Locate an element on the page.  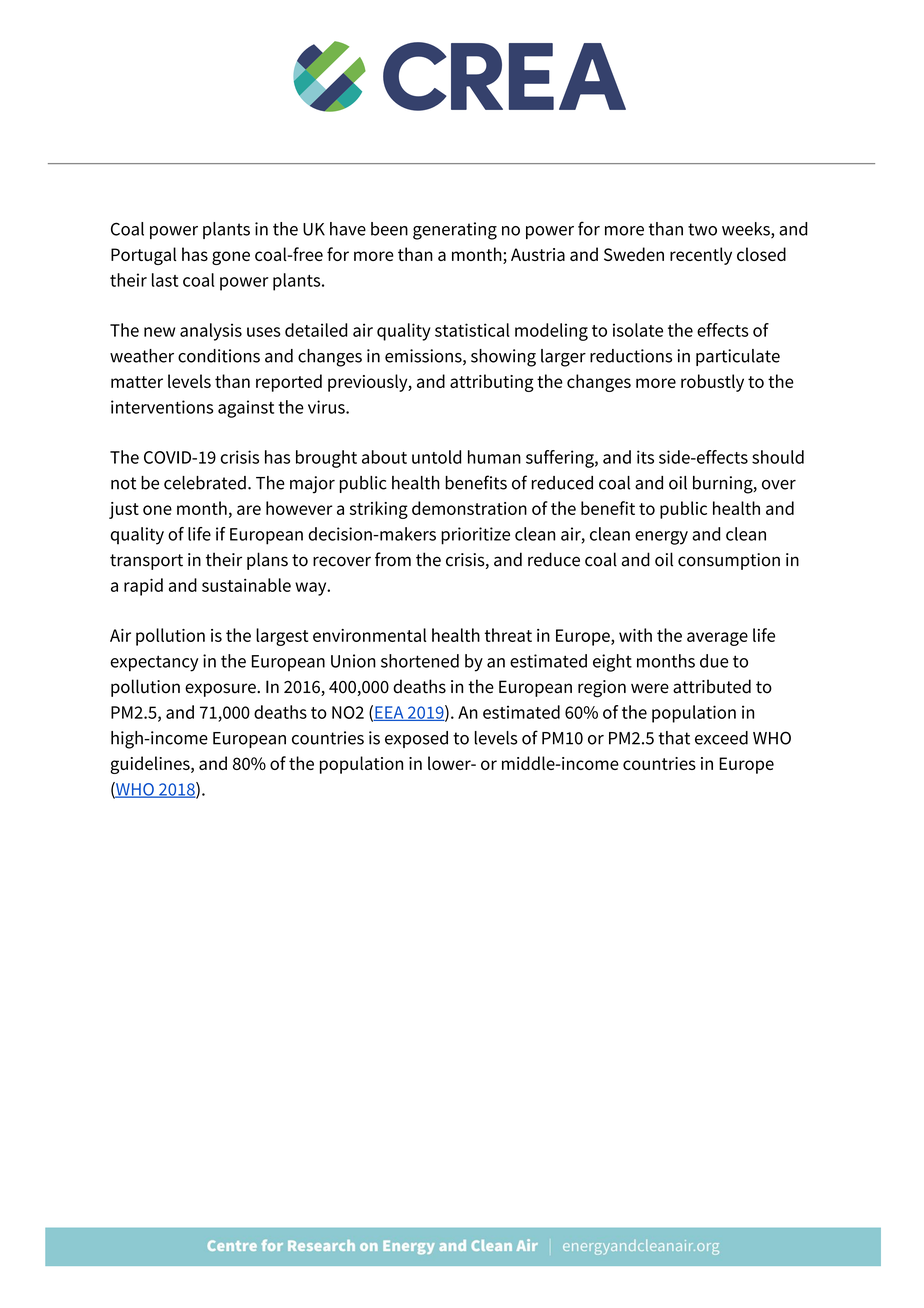
untold is located at coordinates (436, 457).
